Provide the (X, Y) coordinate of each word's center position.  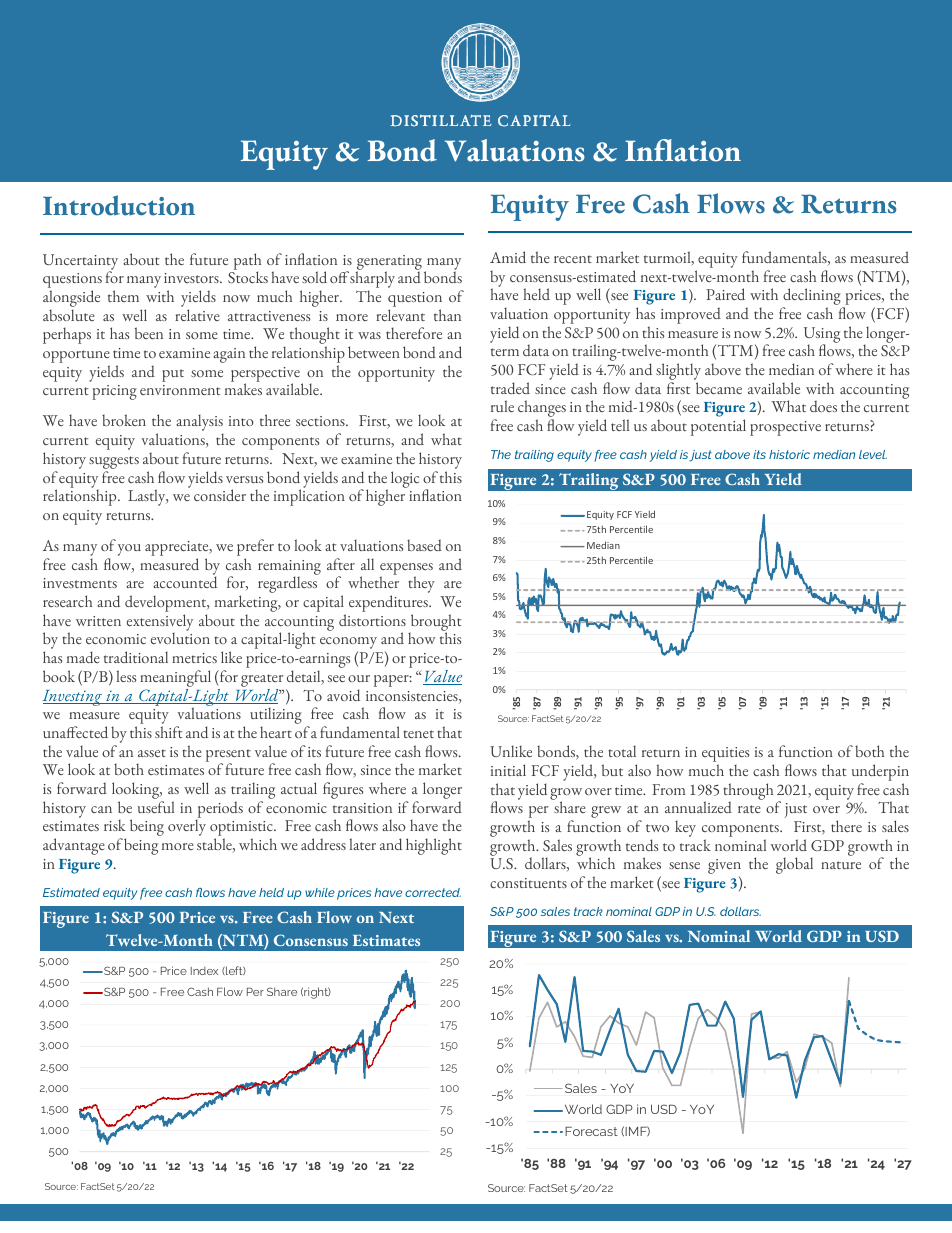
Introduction (119, 205)
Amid (508, 257)
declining (812, 298)
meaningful (175, 680)
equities (725, 756)
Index (204, 971)
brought (435, 624)
